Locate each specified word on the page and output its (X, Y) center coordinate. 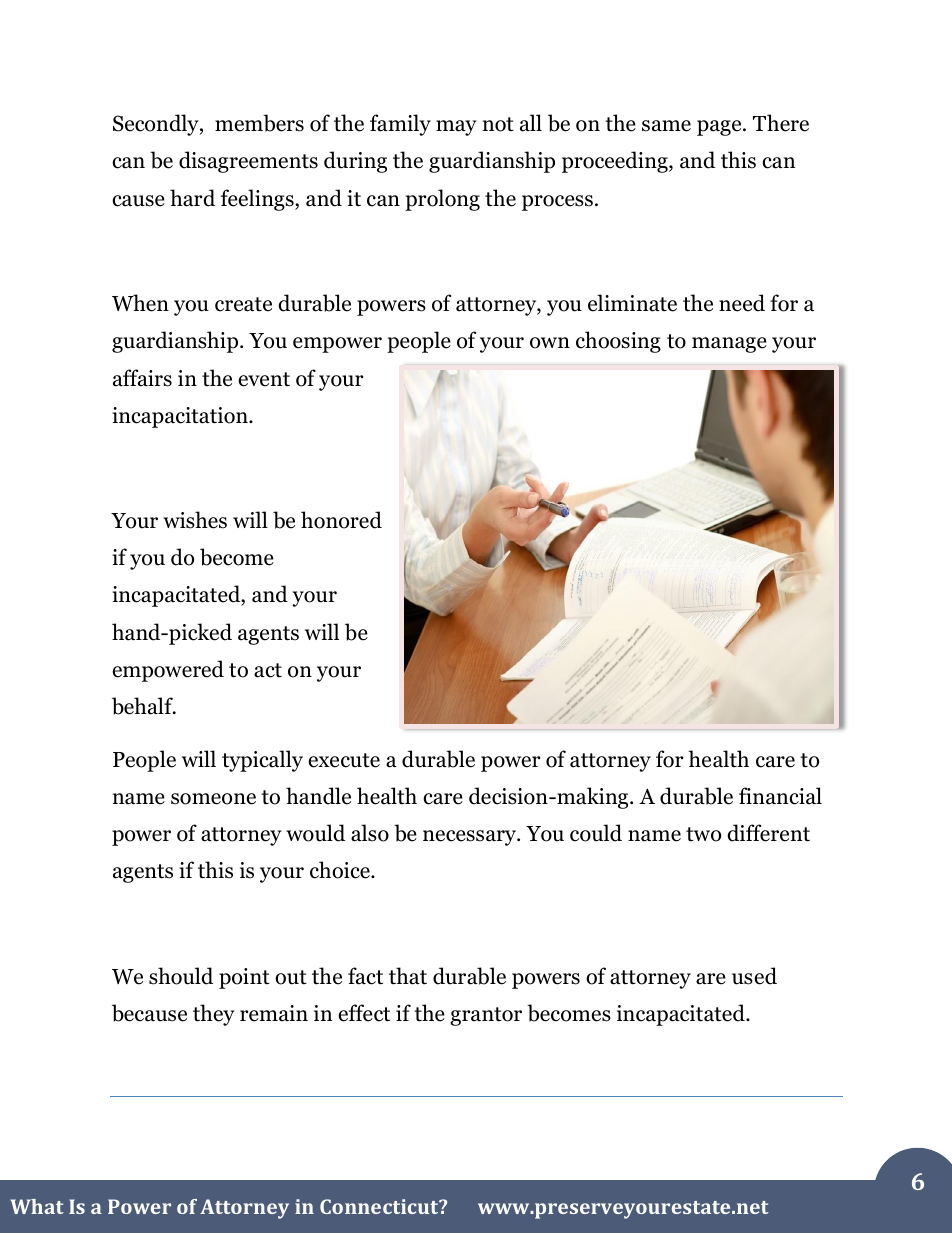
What (37, 1206)
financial (780, 796)
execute (344, 760)
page (720, 128)
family (400, 125)
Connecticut (380, 1206)
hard (192, 198)
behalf (143, 706)
